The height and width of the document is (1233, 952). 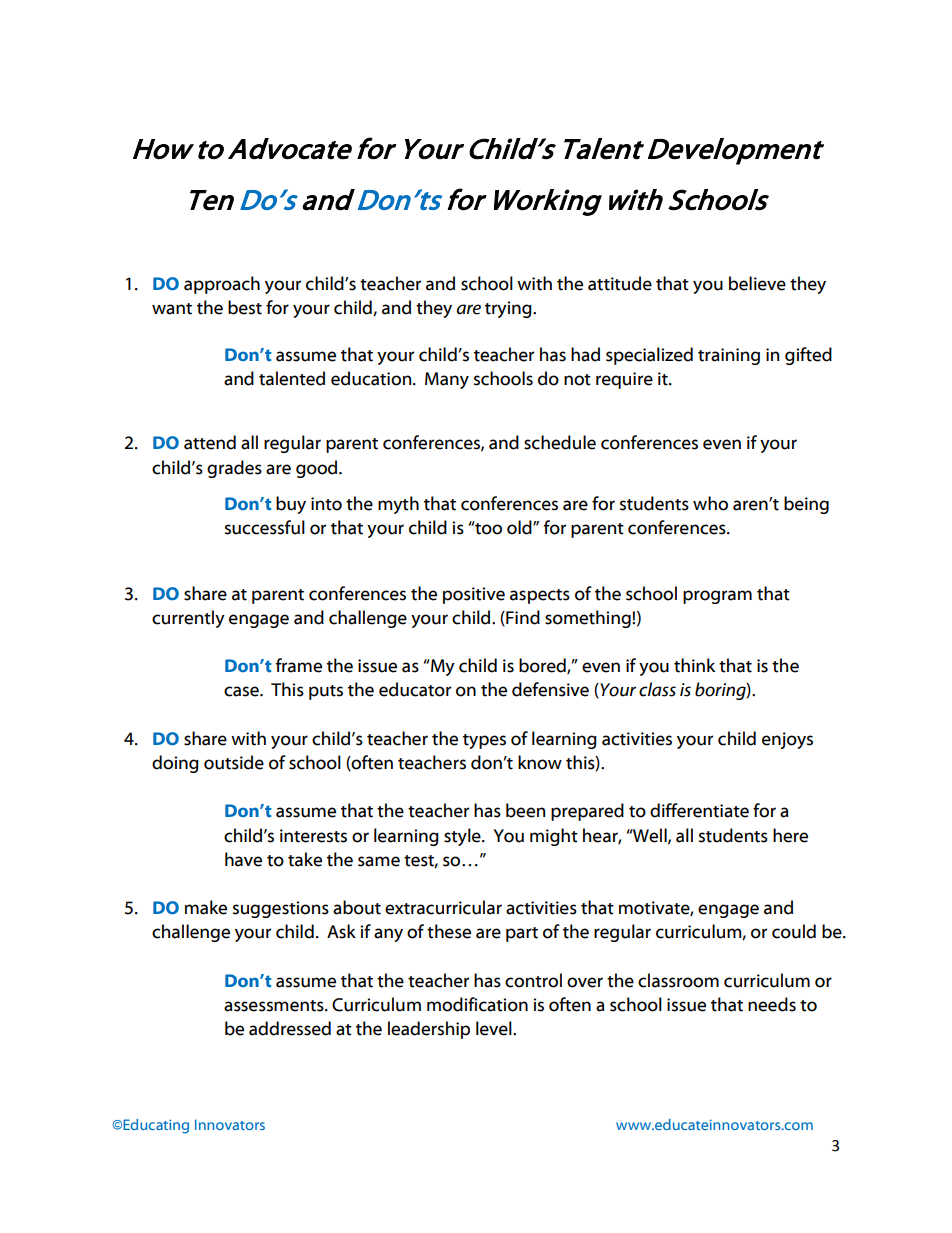 What do you see at coordinates (560, 442) in the document?
I see `schedule` at bounding box center [560, 442].
